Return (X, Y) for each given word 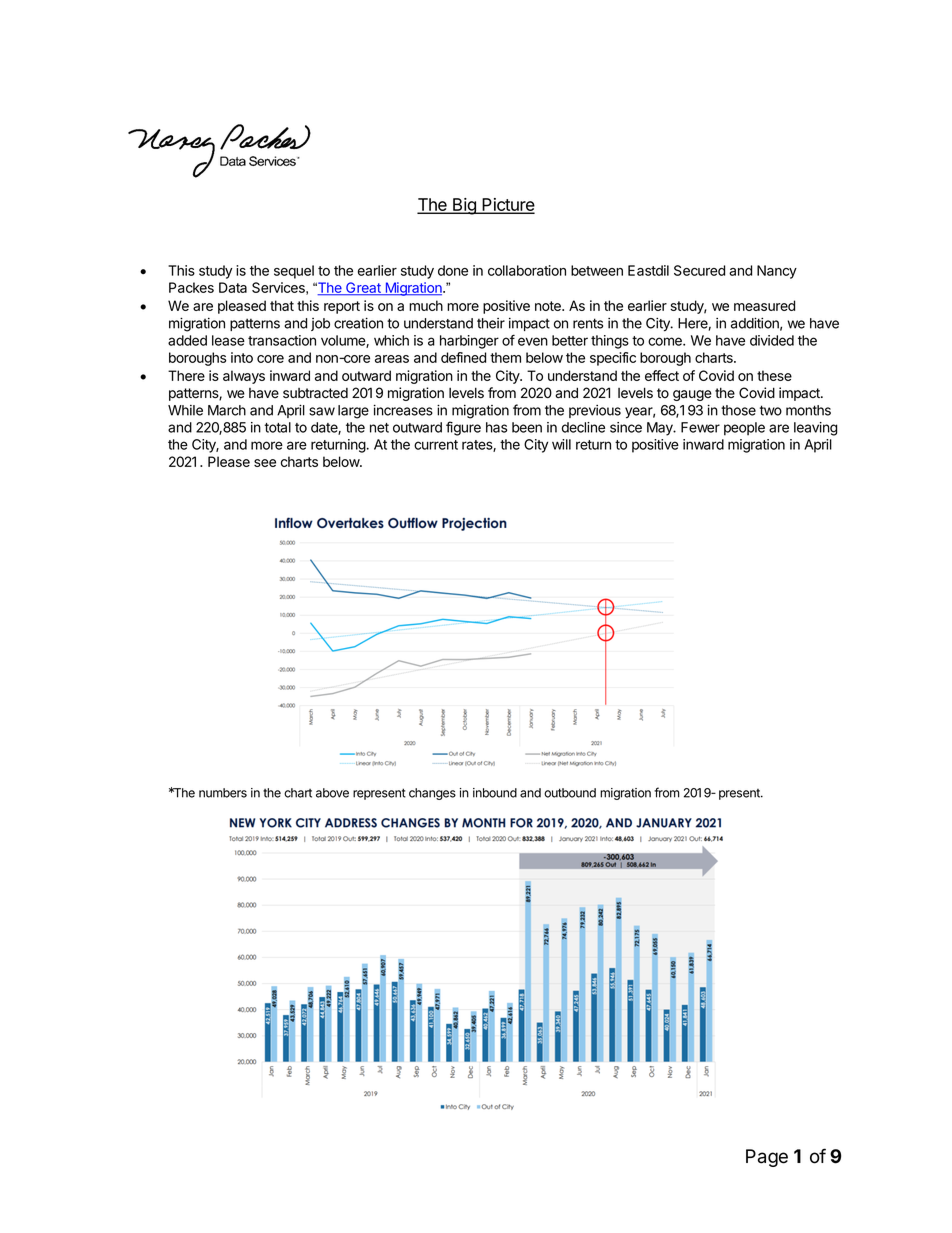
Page (767, 1158)
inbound (495, 793)
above (332, 793)
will (561, 444)
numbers (223, 793)
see (265, 463)
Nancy (777, 272)
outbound (570, 793)
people (744, 429)
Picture (507, 205)
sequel (294, 272)
